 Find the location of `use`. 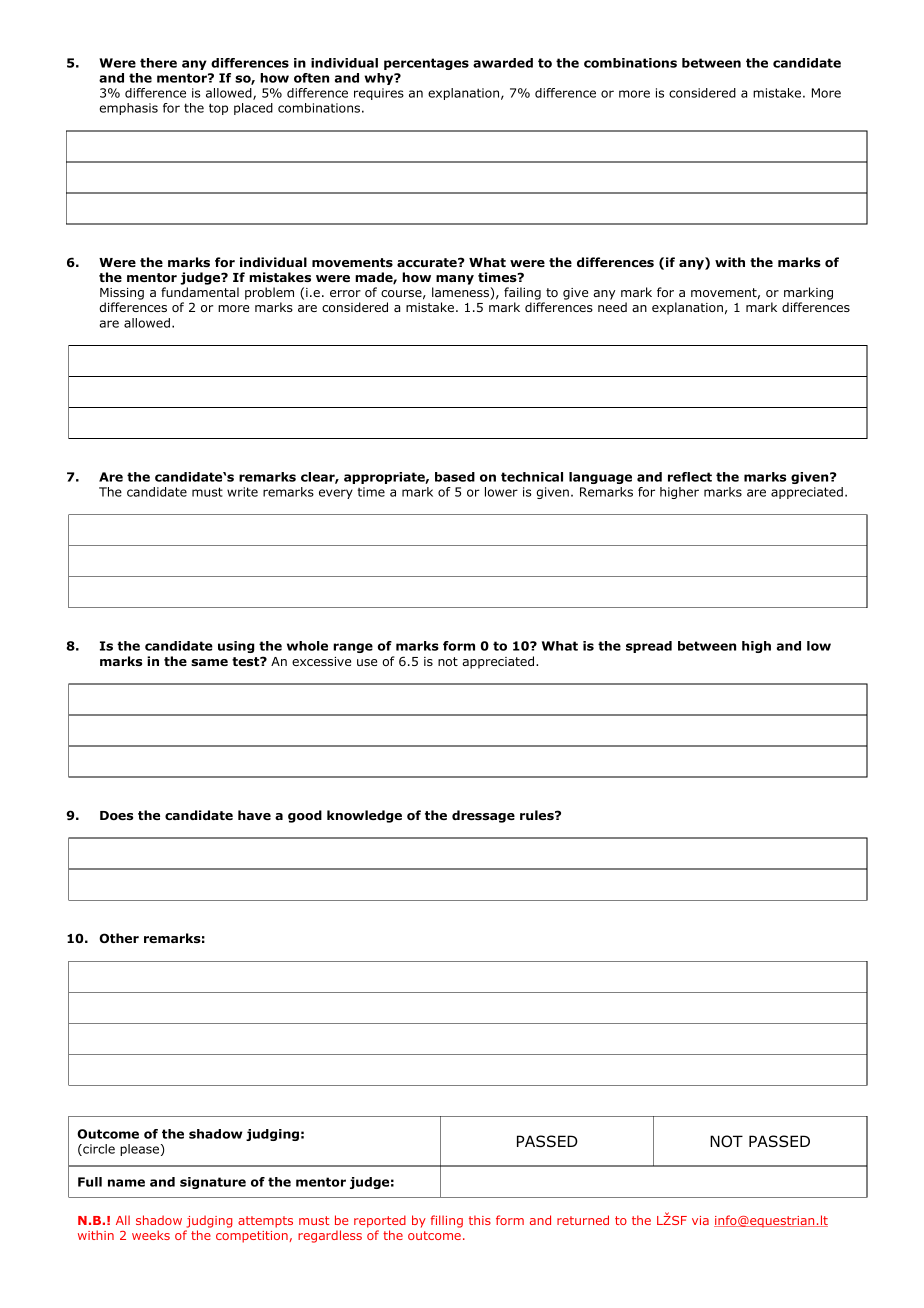

use is located at coordinates (367, 662).
